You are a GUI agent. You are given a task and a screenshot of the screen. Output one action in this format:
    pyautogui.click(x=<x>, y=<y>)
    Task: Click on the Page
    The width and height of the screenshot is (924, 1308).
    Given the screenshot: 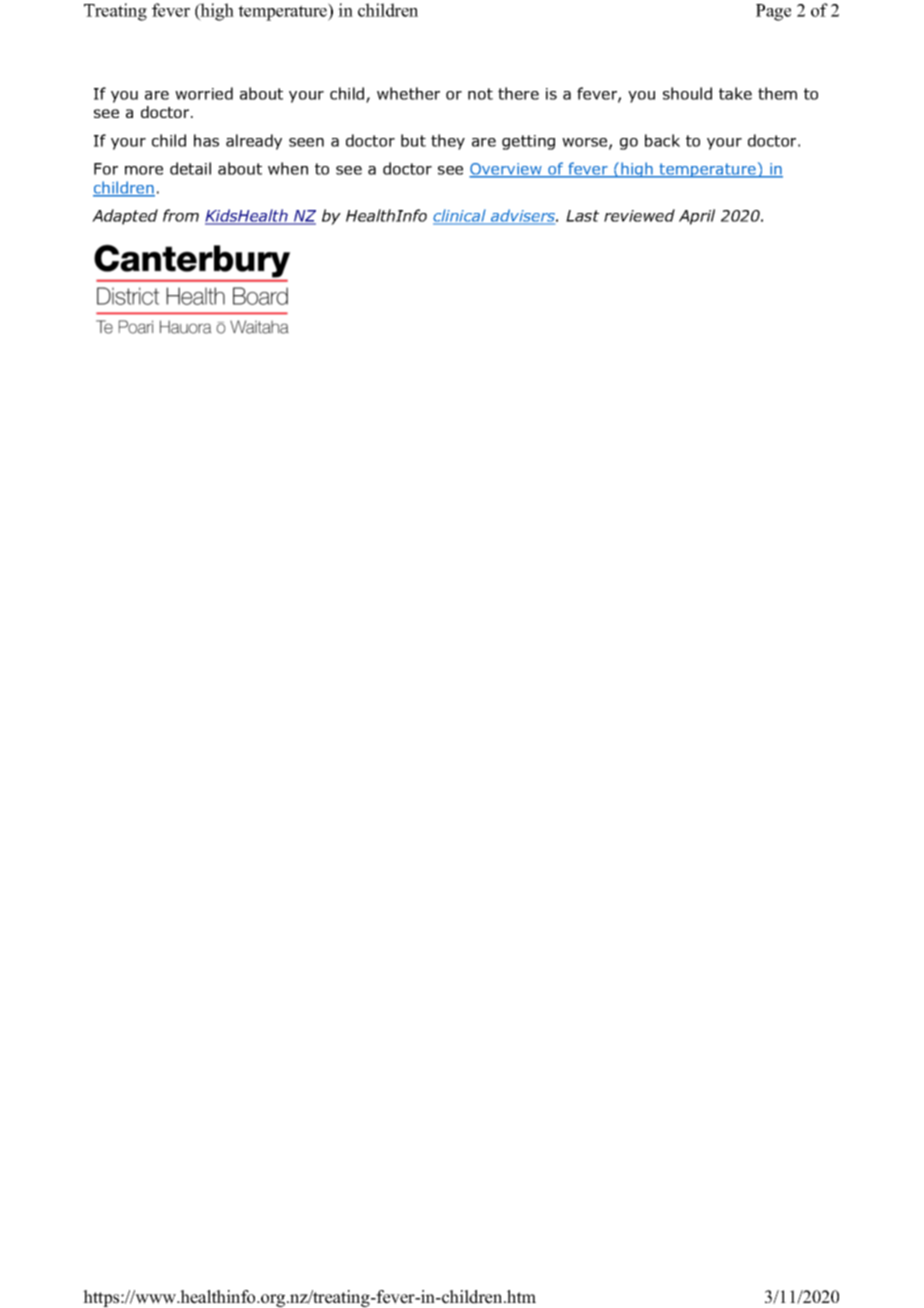 What is the action you would take?
    pyautogui.click(x=773, y=12)
